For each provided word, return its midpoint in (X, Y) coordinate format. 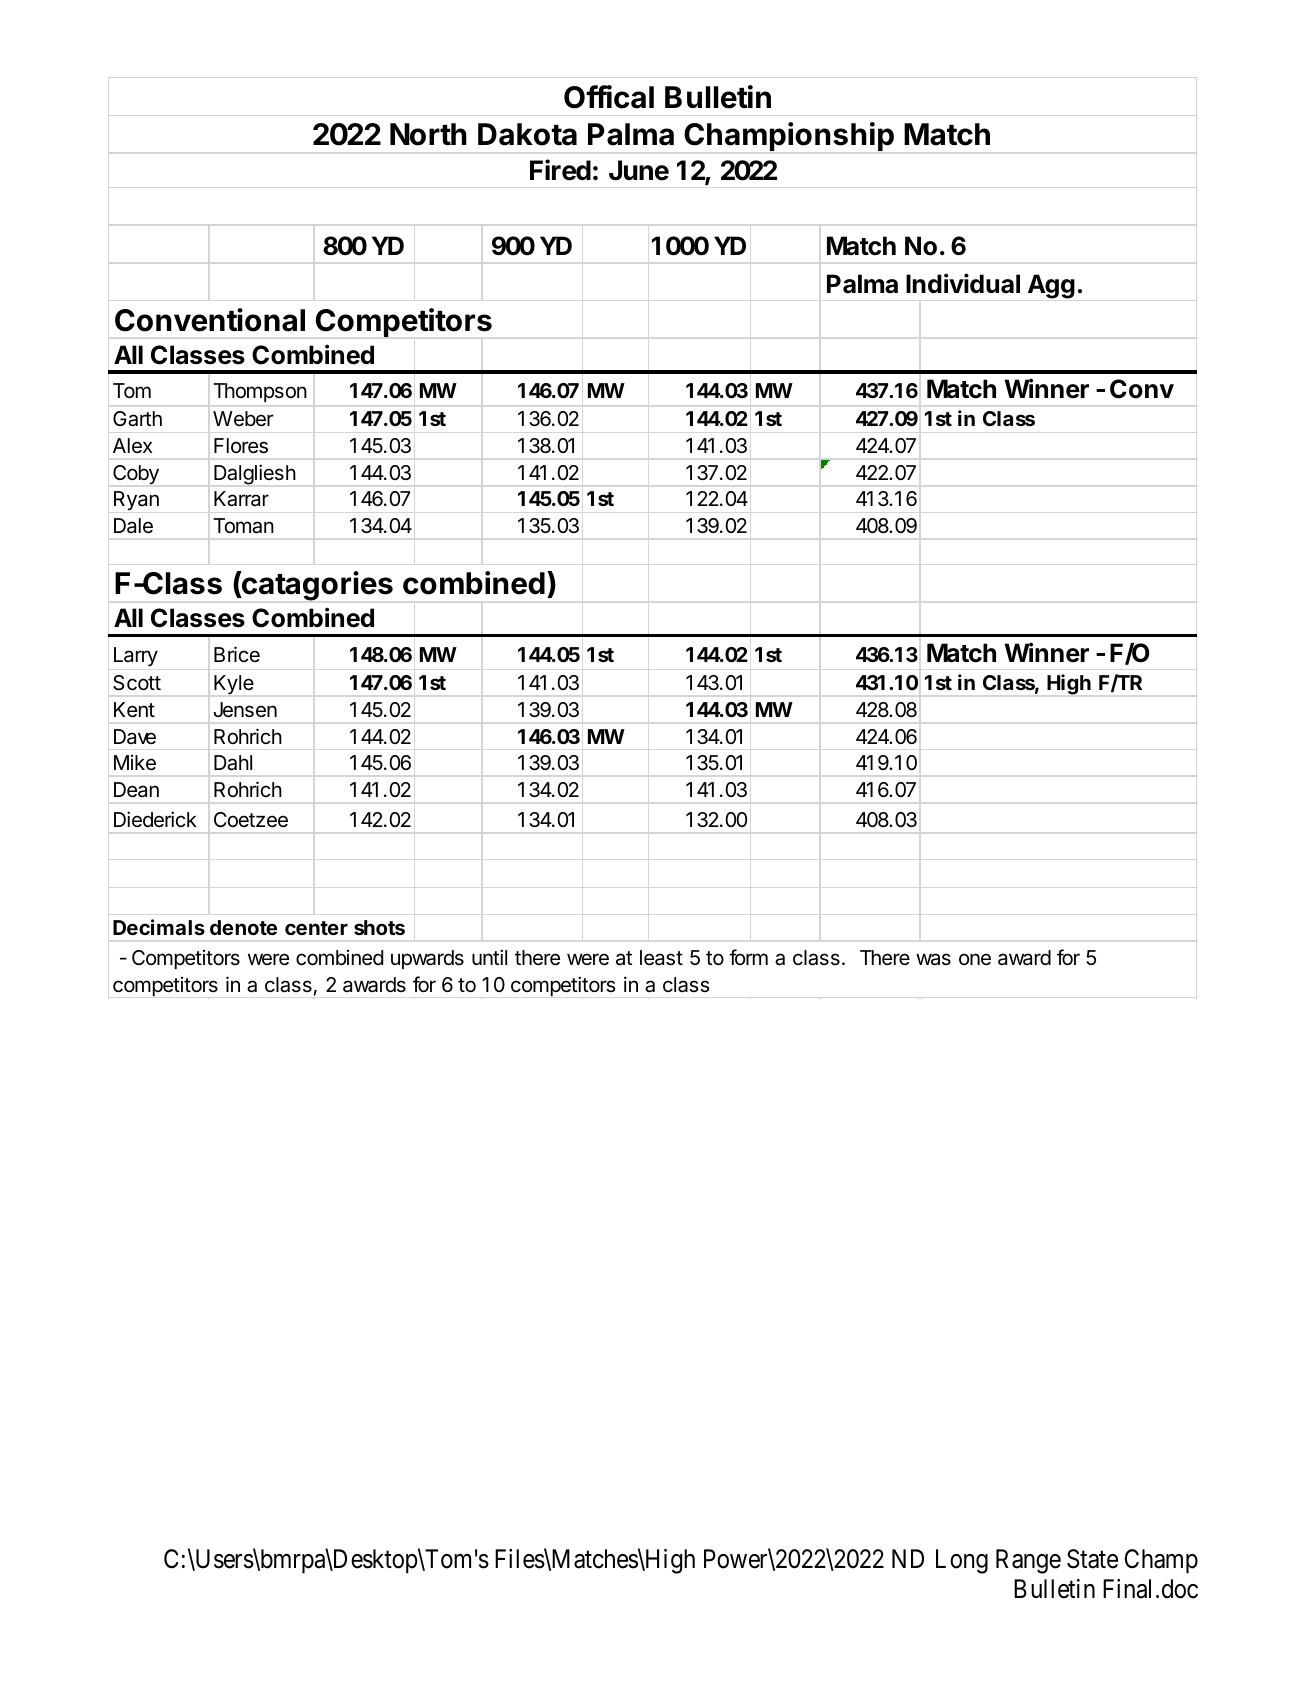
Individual (963, 283)
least (661, 958)
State (1092, 1559)
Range (1028, 1561)
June (639, 170)
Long (962, 1561)
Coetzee (251, 820)
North (428, 134)
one (975, 959)
